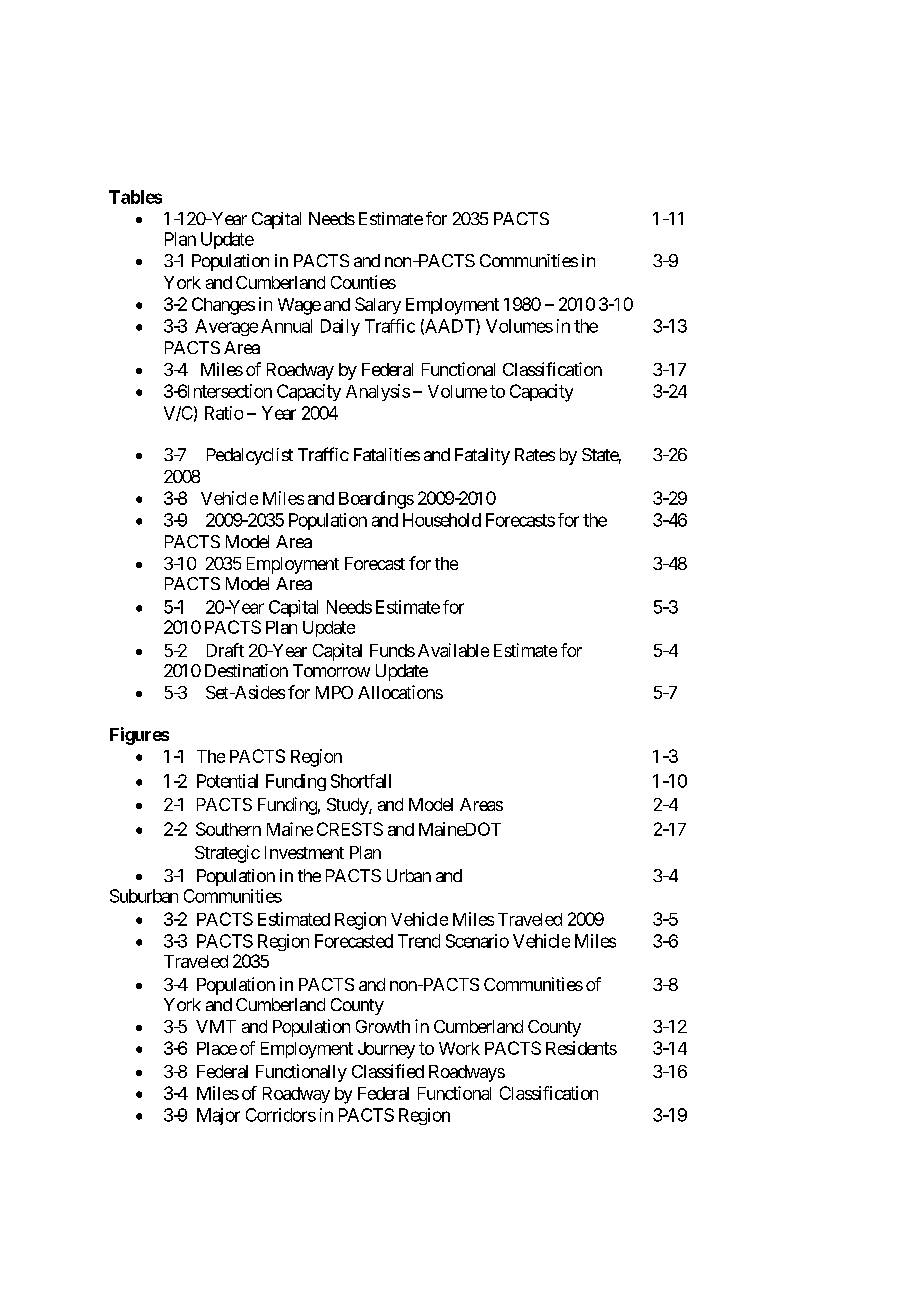 The width and height of the screenshot is (924, 1308). Describe the element at coordinates (477, 941) in the screenshot. I see `Scenario` at that location.
